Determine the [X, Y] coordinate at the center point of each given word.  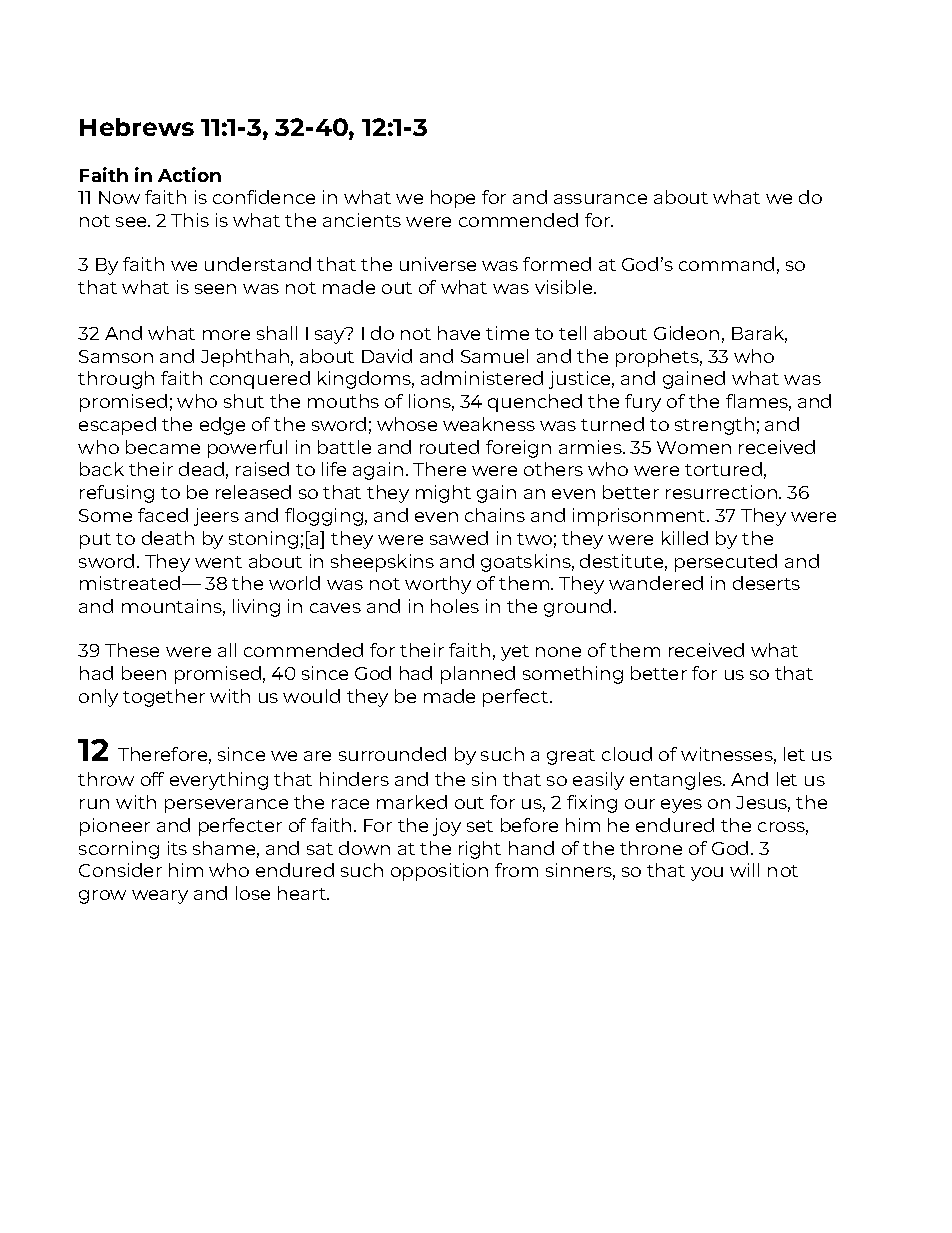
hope [453, 199]
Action [189, 174]
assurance [600, 199]
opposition [439, 872]
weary [160, 897]
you [707, 874]
